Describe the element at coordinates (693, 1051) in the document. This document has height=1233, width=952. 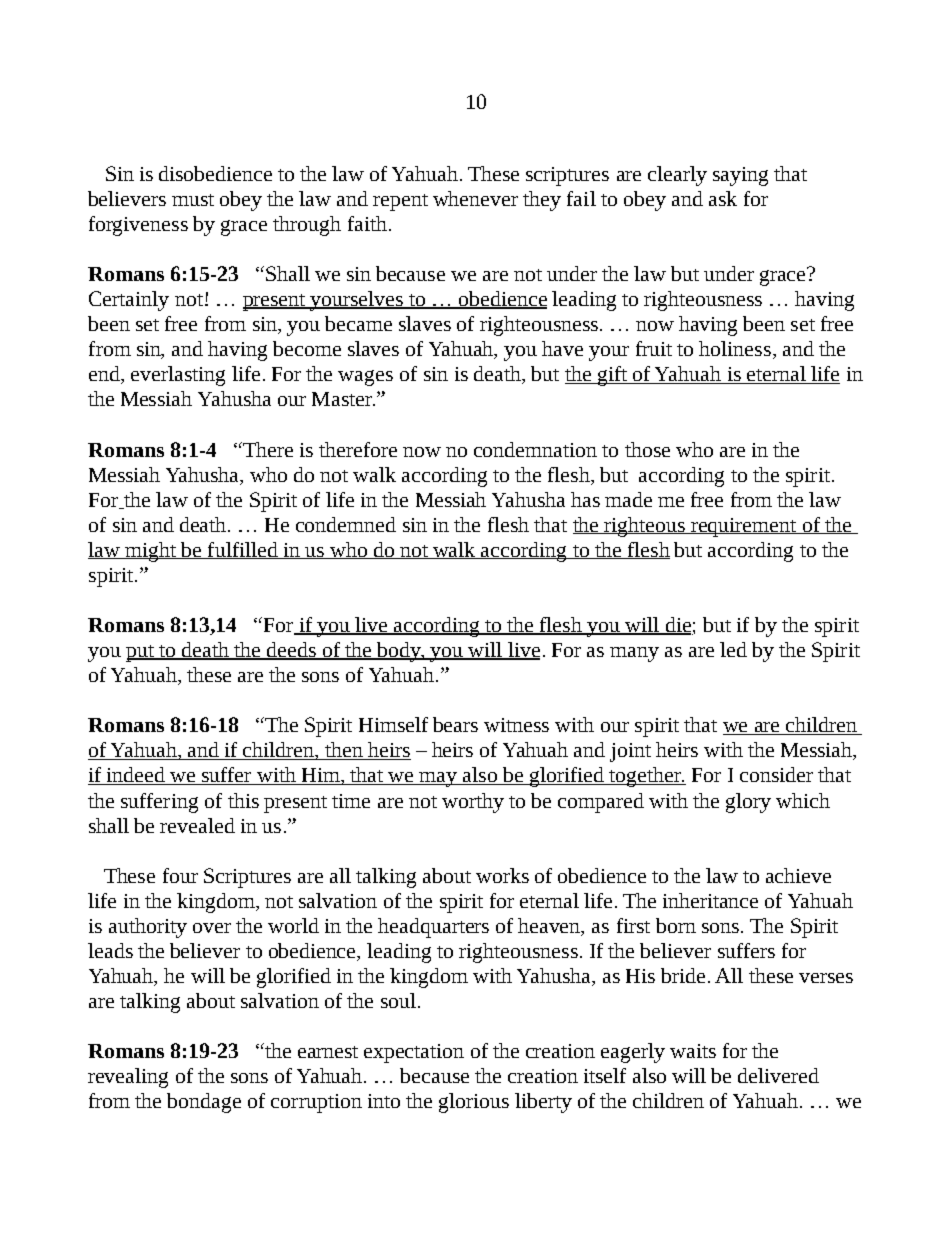
I see `waits` at that location.
